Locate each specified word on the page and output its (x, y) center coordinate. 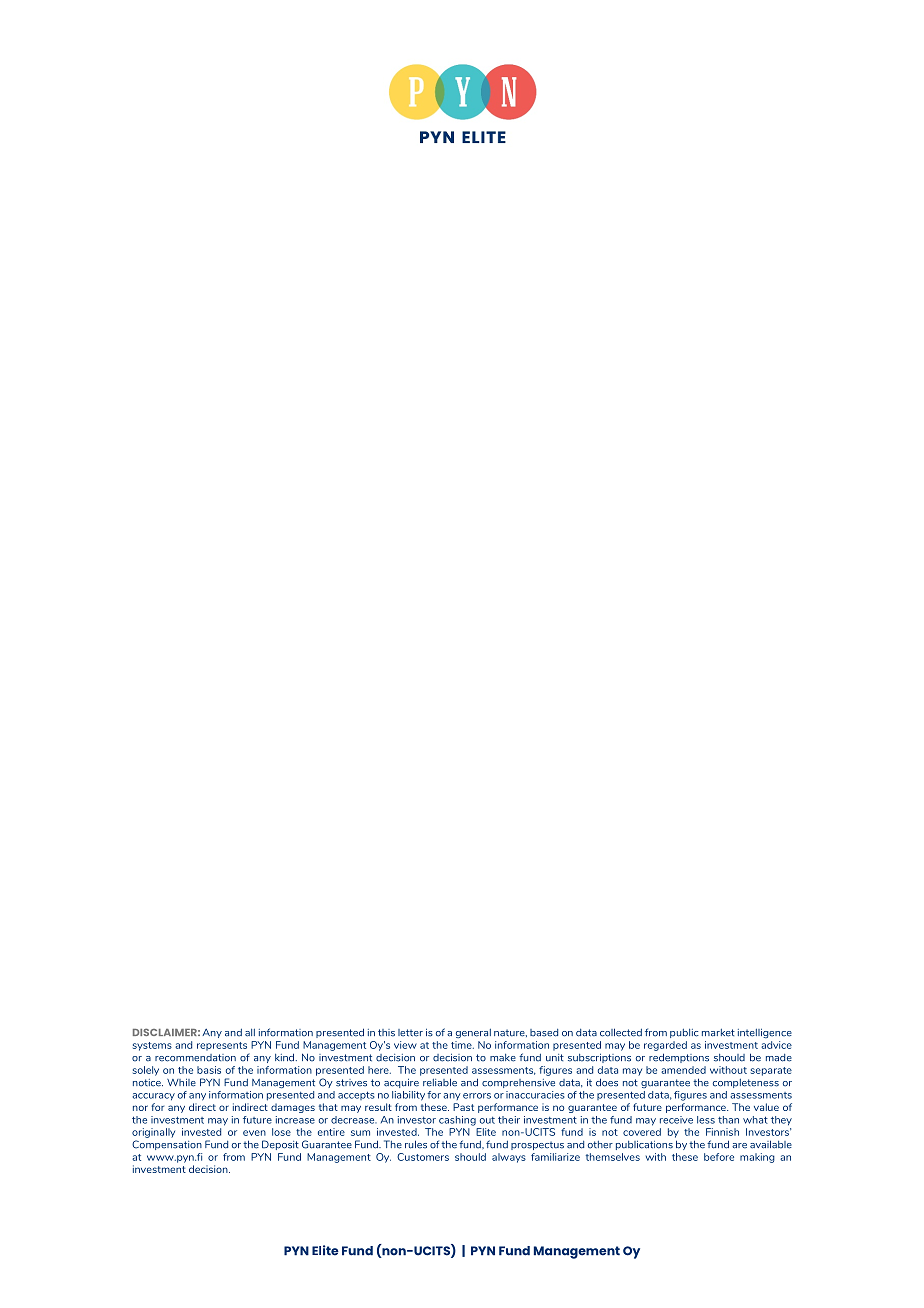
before (719, 1157)
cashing (457, 1121)
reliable (440, 1082)
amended (683, 1070)
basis (209, 1070)
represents (222, 1046)
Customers (423, 1157)
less (706, 1120)
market (718, 1033)
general (473, 1033)
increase (295, 1120)
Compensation (167, 1145)
